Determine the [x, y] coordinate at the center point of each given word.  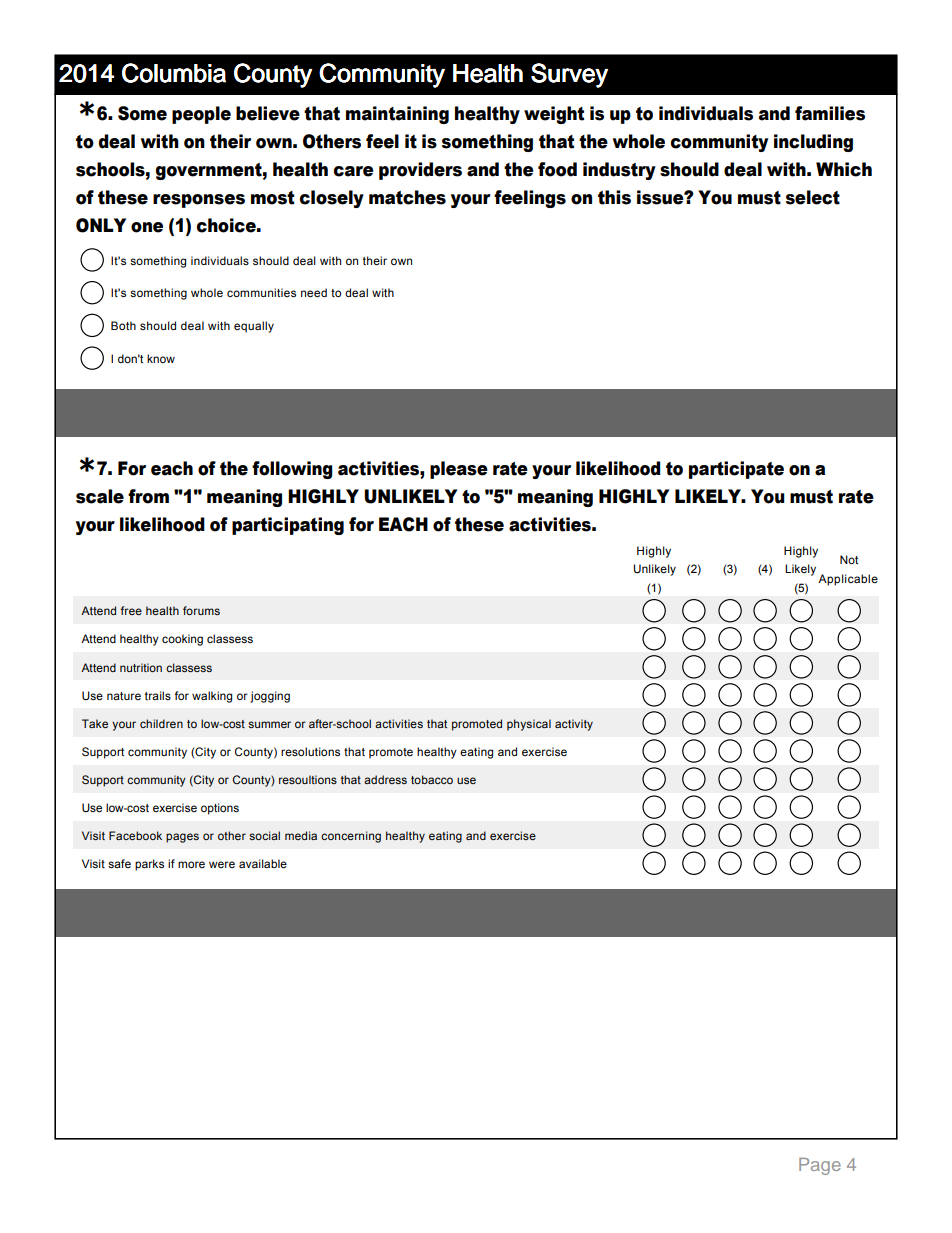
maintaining [397, 115]
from [148, 496]
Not [849, 559]
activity [574, 725]
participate [736, 470]
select [813, 197]
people [201, 115]
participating [288, 526]
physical [529, 725]
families [830, 113]
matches [407, 197]
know [161, 358]
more [191, 864]
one [147, 227]
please [459, 470]
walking [212, 697]
